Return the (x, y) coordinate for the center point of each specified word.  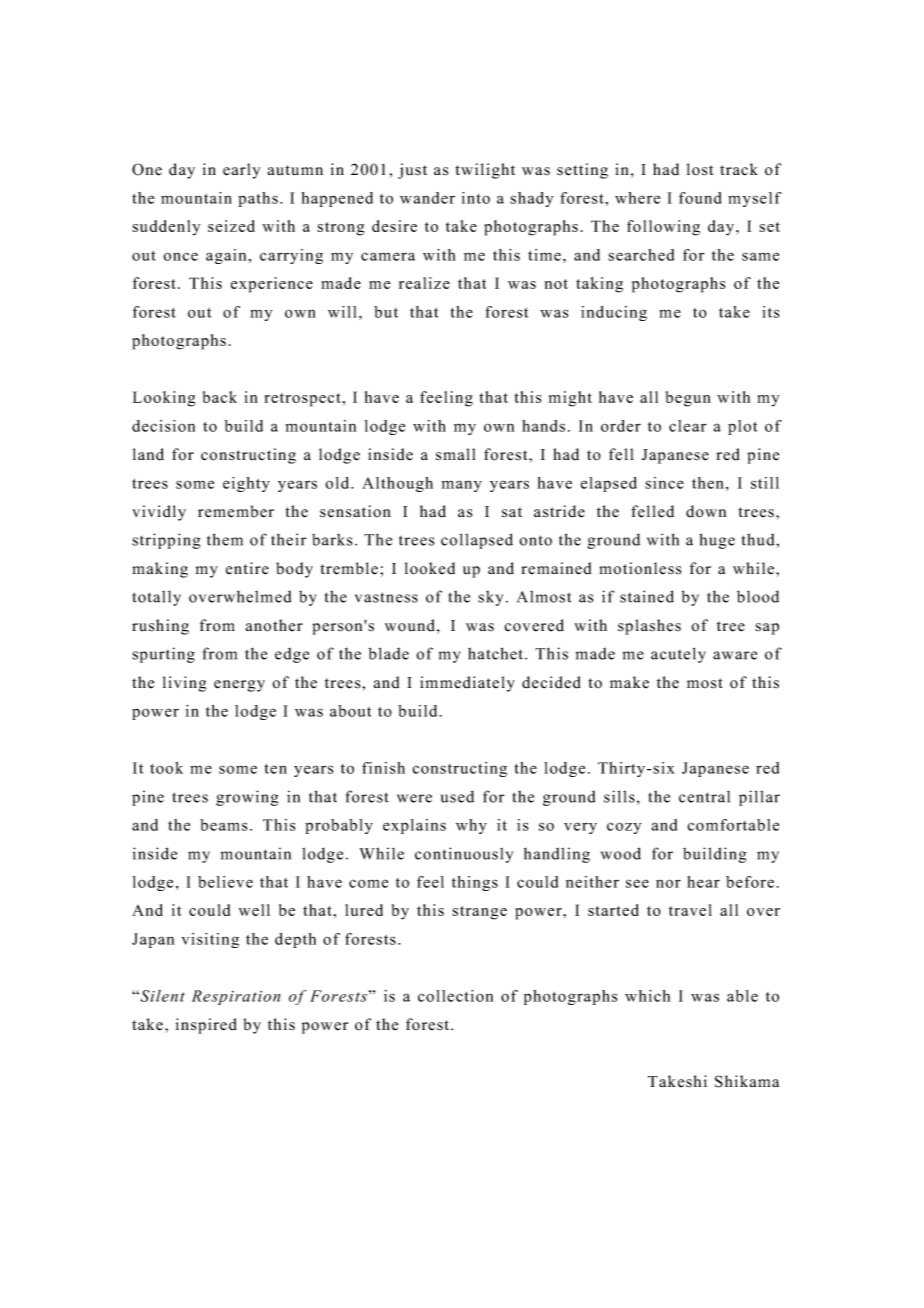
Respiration (236, 997)
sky (490, 598)
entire (247, 568)
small (455, 454)
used (457, 796)
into (476, 198)
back (220, 397)
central (704, 797)
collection (455, 996)
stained (647, 596)
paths (258, 199)
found (700, 198)
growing (247, 798)
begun (688, 399)
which (647, 996)
